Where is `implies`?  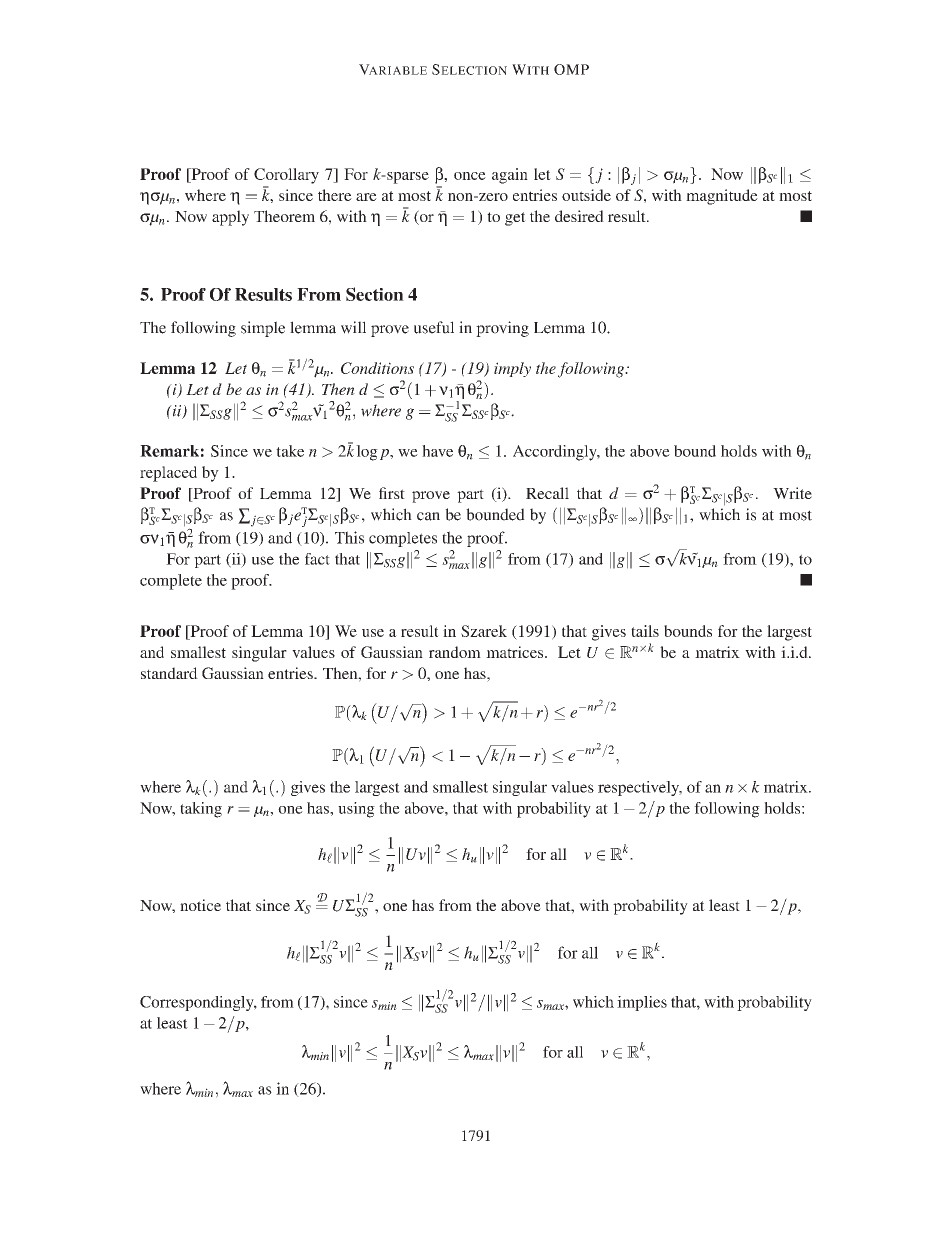 implies is located at coordinates (642, 1003).
